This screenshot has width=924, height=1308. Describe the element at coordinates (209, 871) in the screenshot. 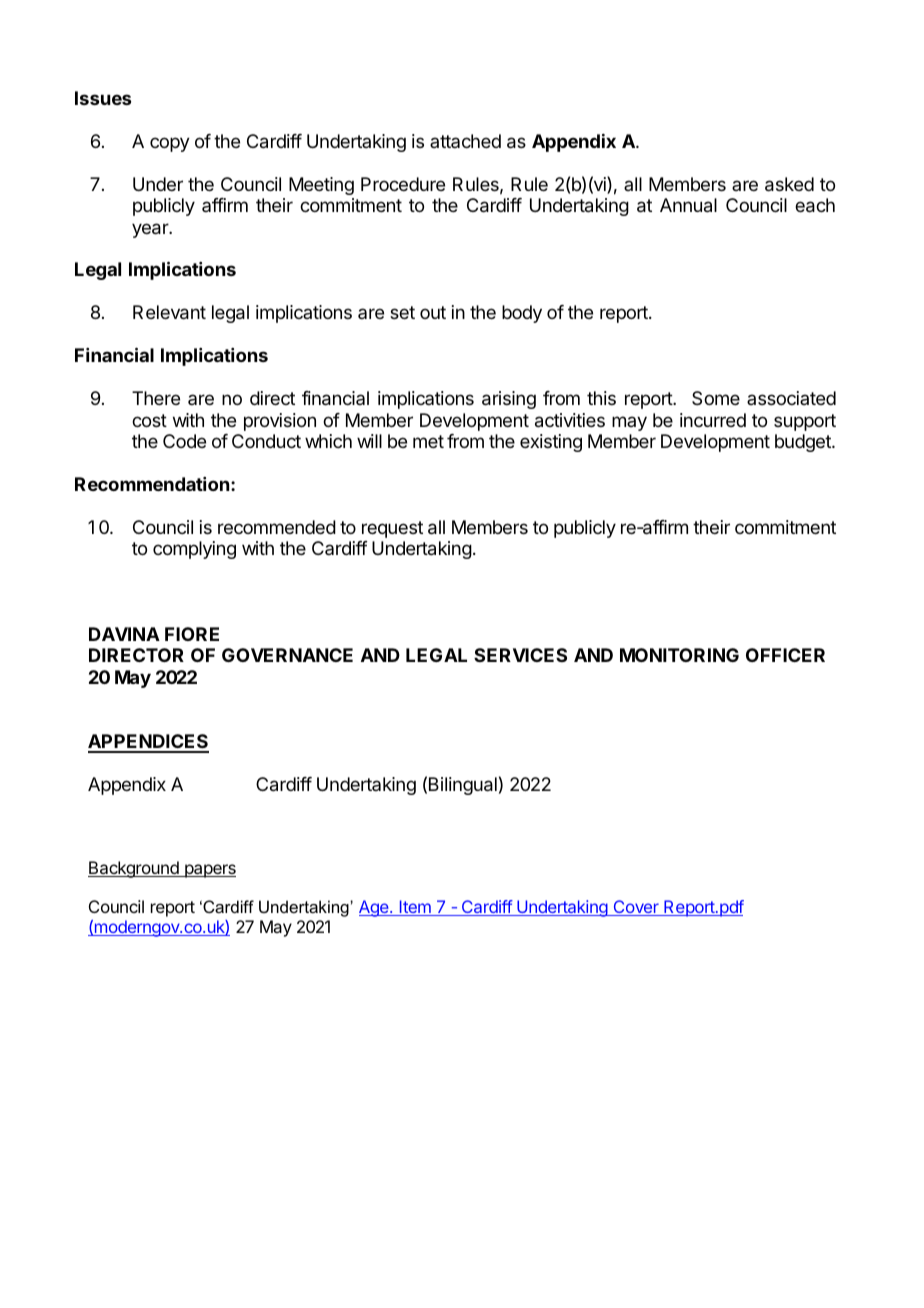

I see `papers` at that location.
